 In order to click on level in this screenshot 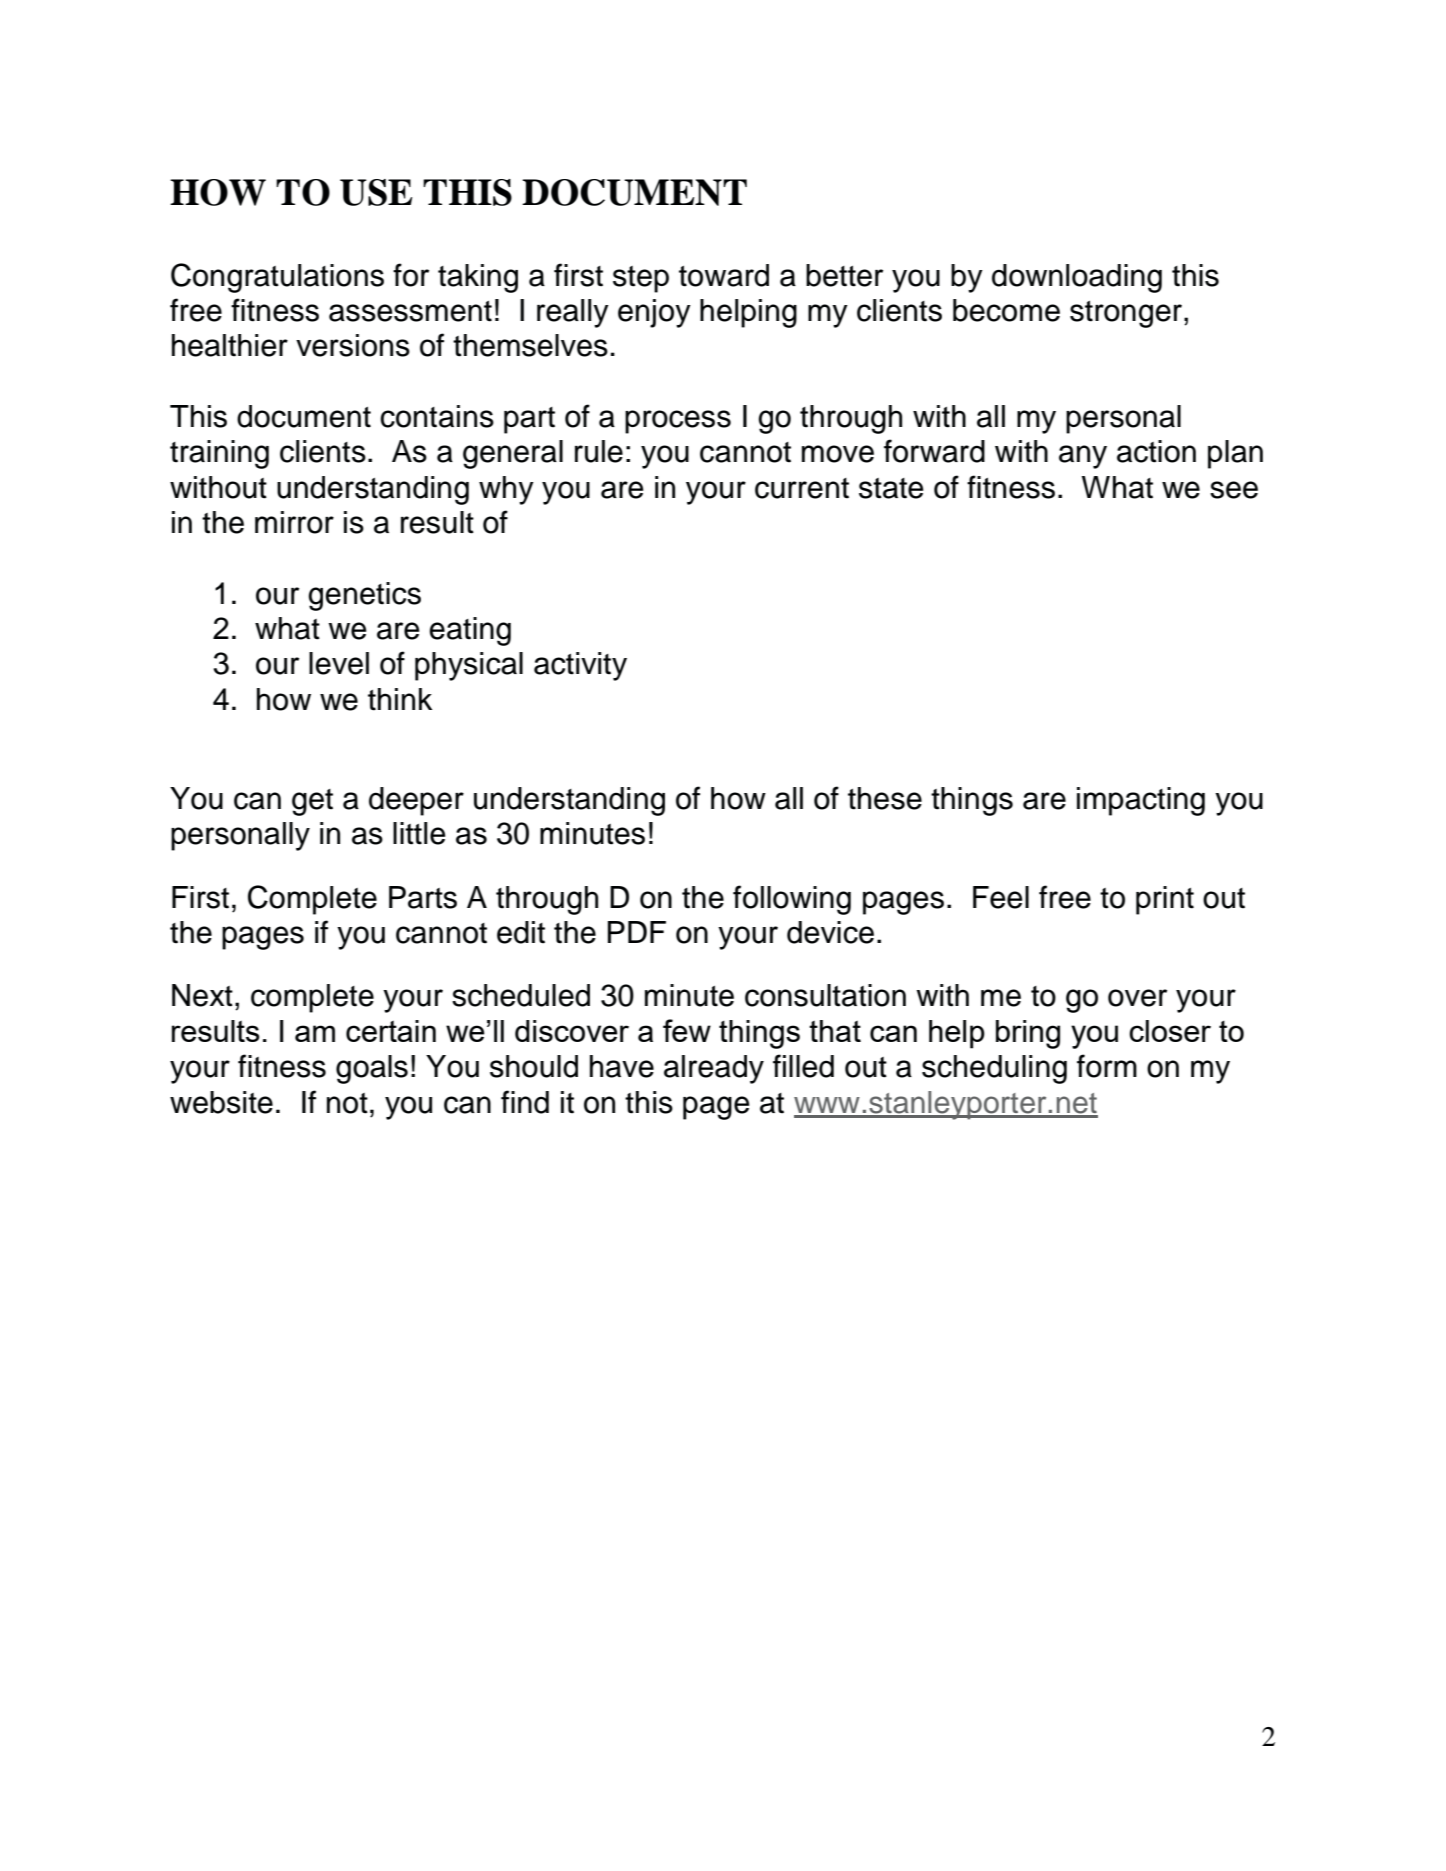, I will do `click(339, 663)`.
